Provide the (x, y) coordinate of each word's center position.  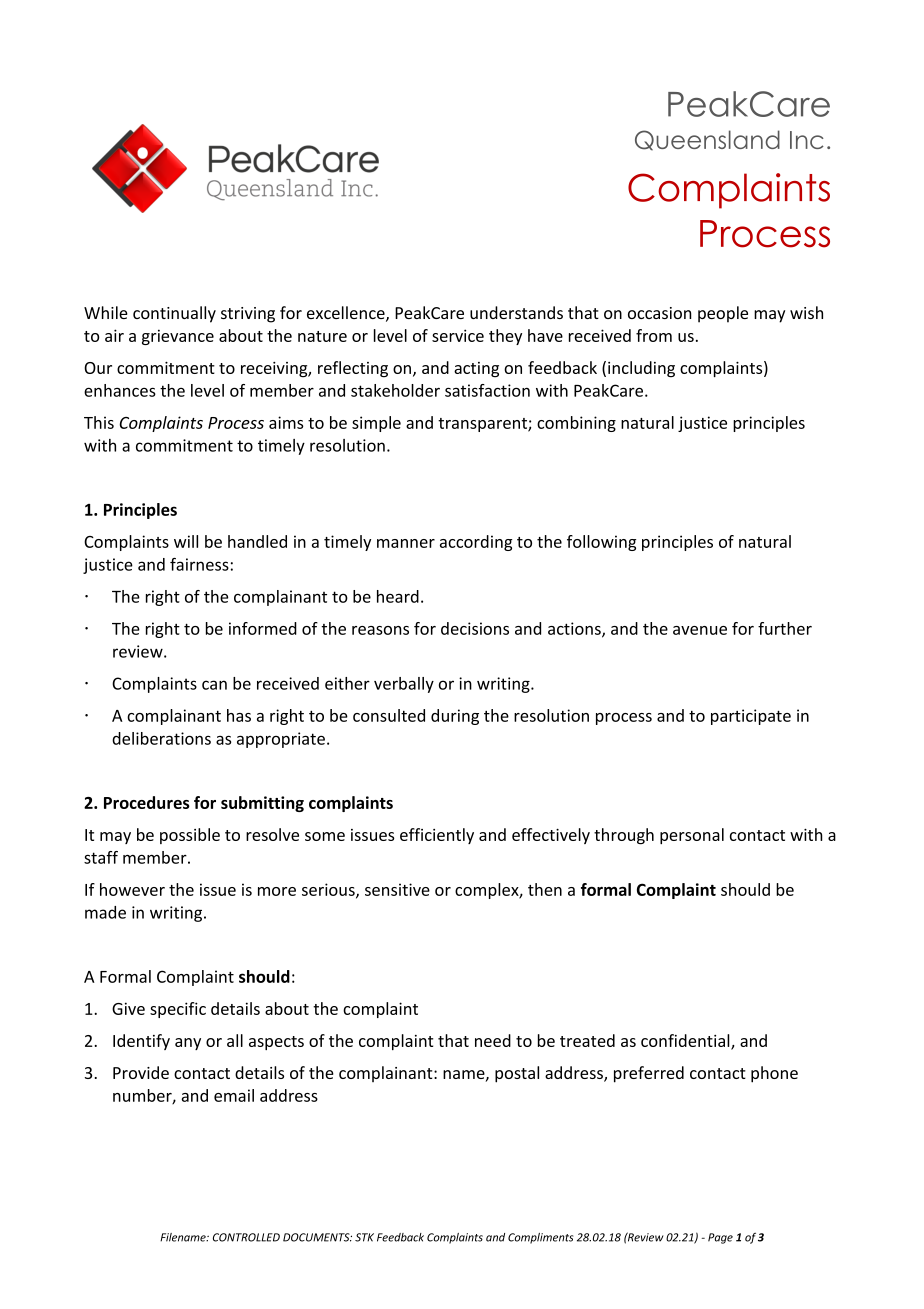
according (476, 543)
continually (174, 314)
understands (516, 312)
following (601, 543)
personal (692, 836)
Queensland (707, 140)
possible (190, 836)
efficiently (437, 836)
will (186, 541)
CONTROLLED (246, 1237)
